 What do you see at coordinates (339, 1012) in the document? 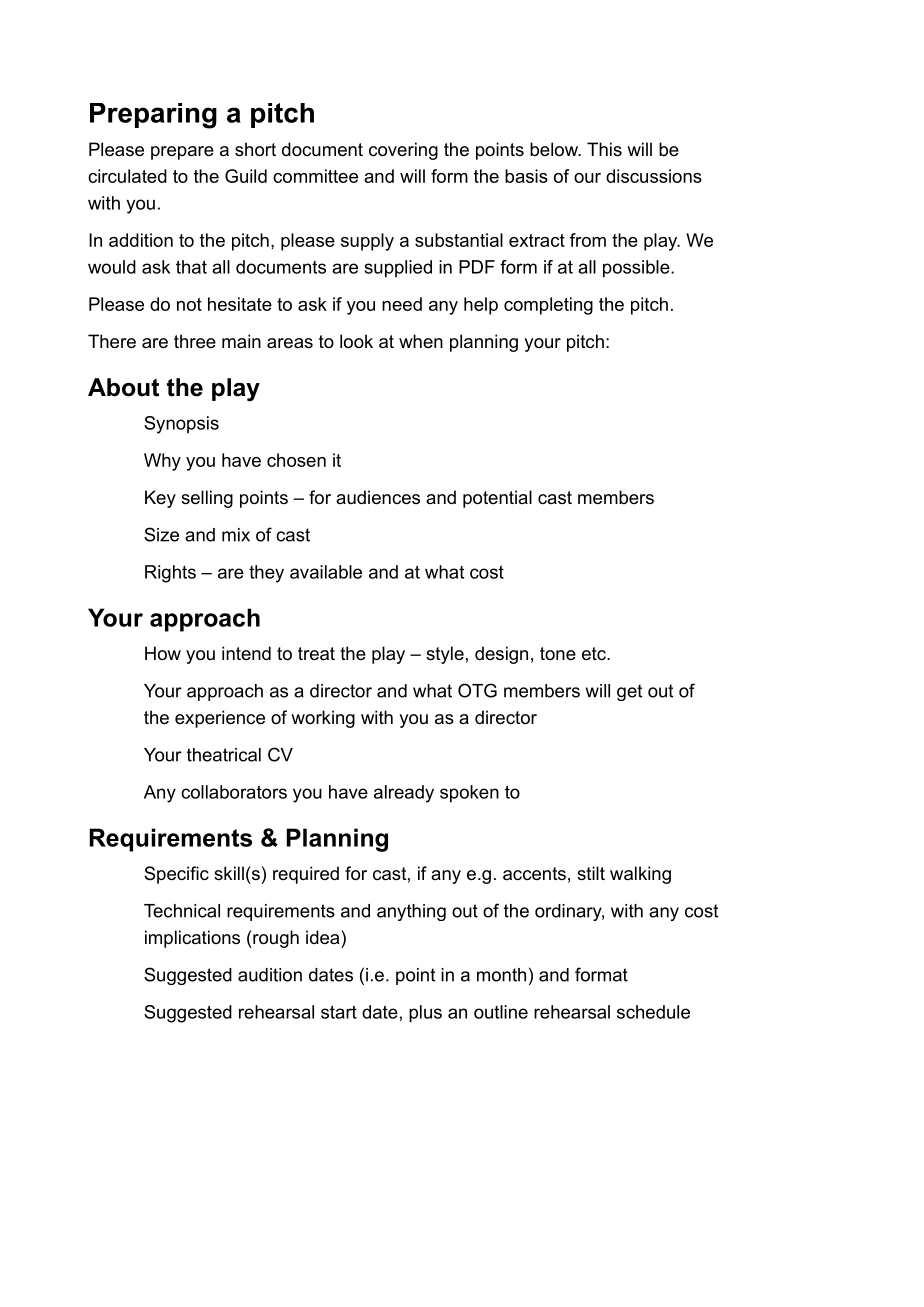
I see `start` at bounding box center [339, 1012].
